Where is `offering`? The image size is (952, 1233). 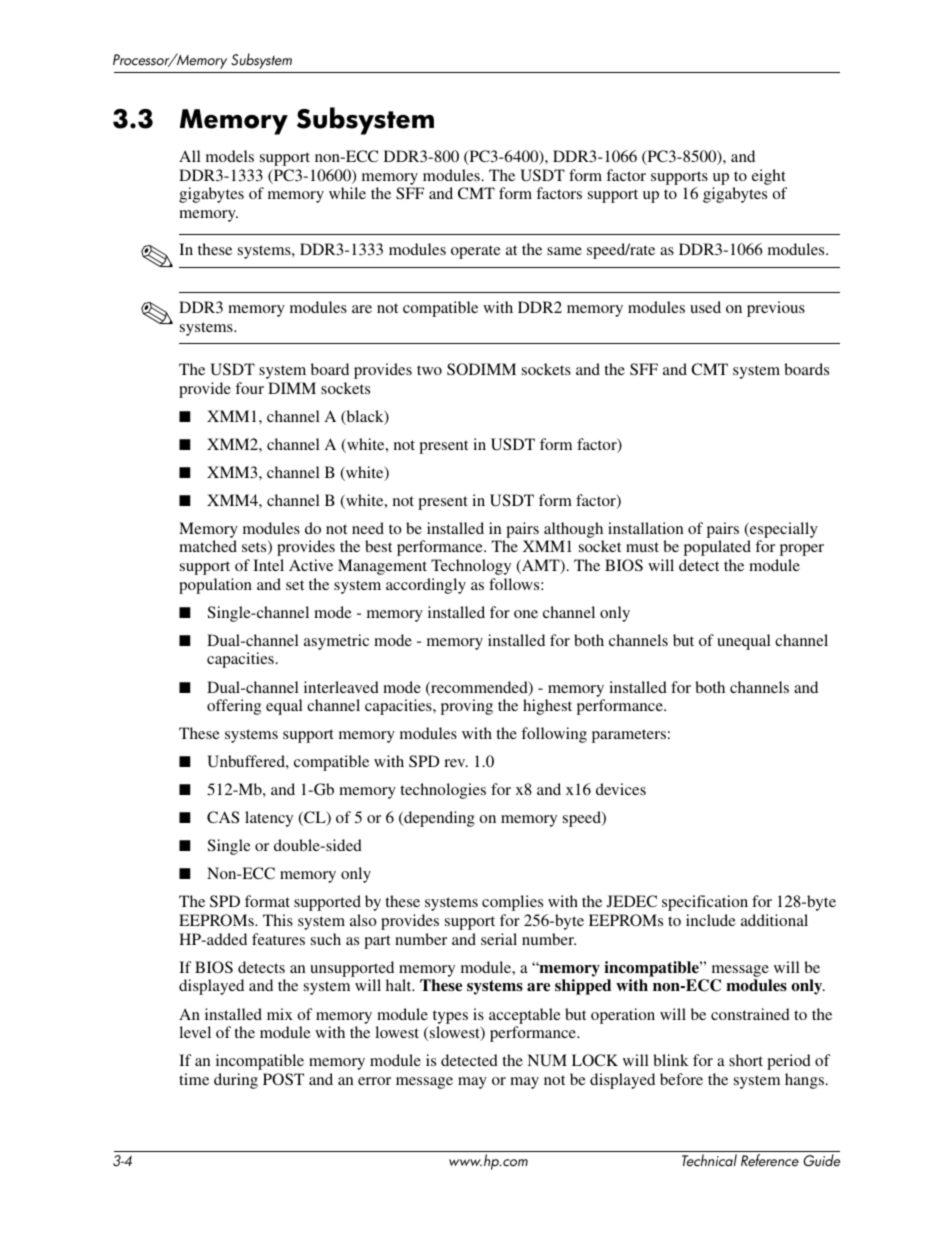 offering is located at coordinates (234, 707).
